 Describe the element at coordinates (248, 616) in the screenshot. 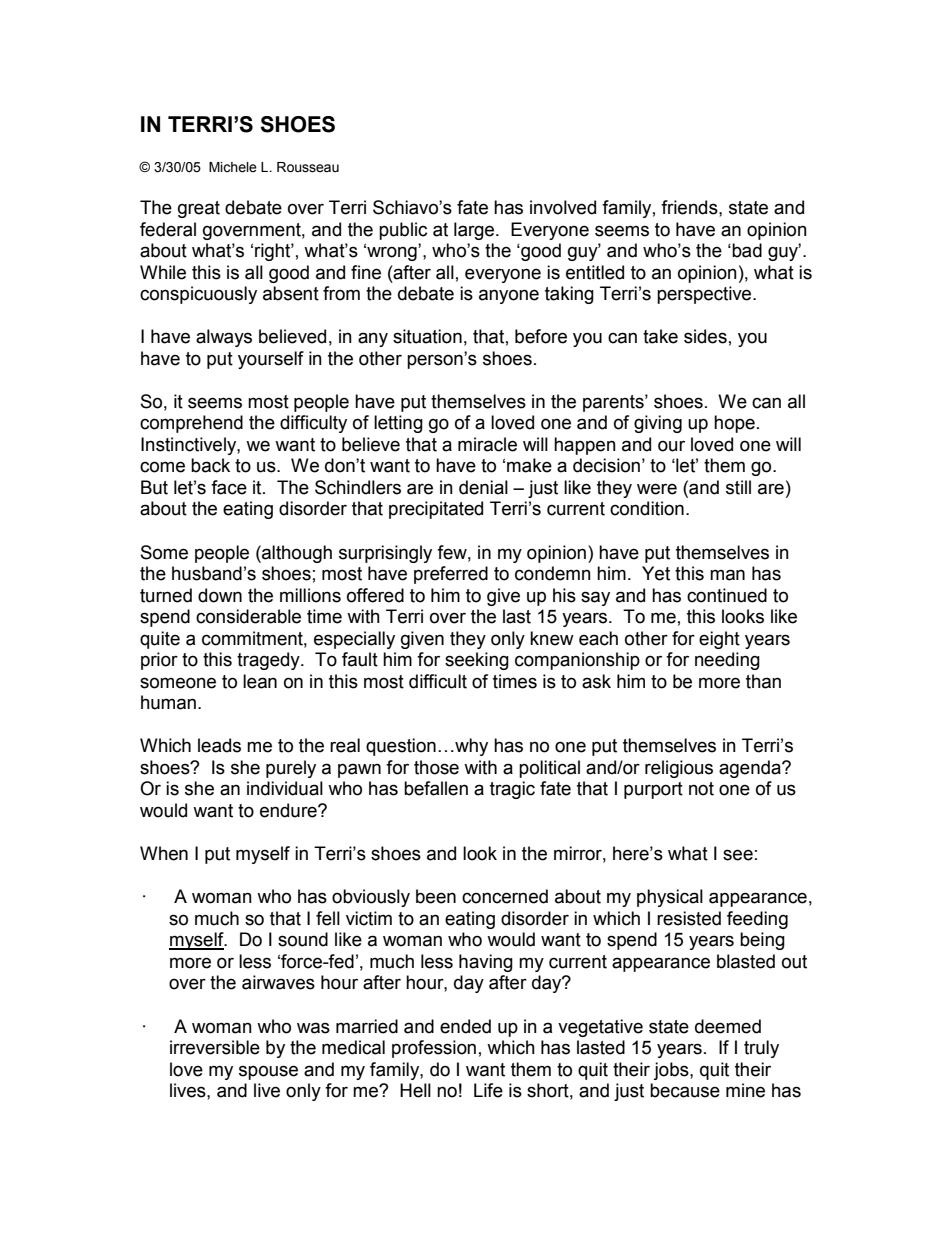

I see `considerable` at that location.
